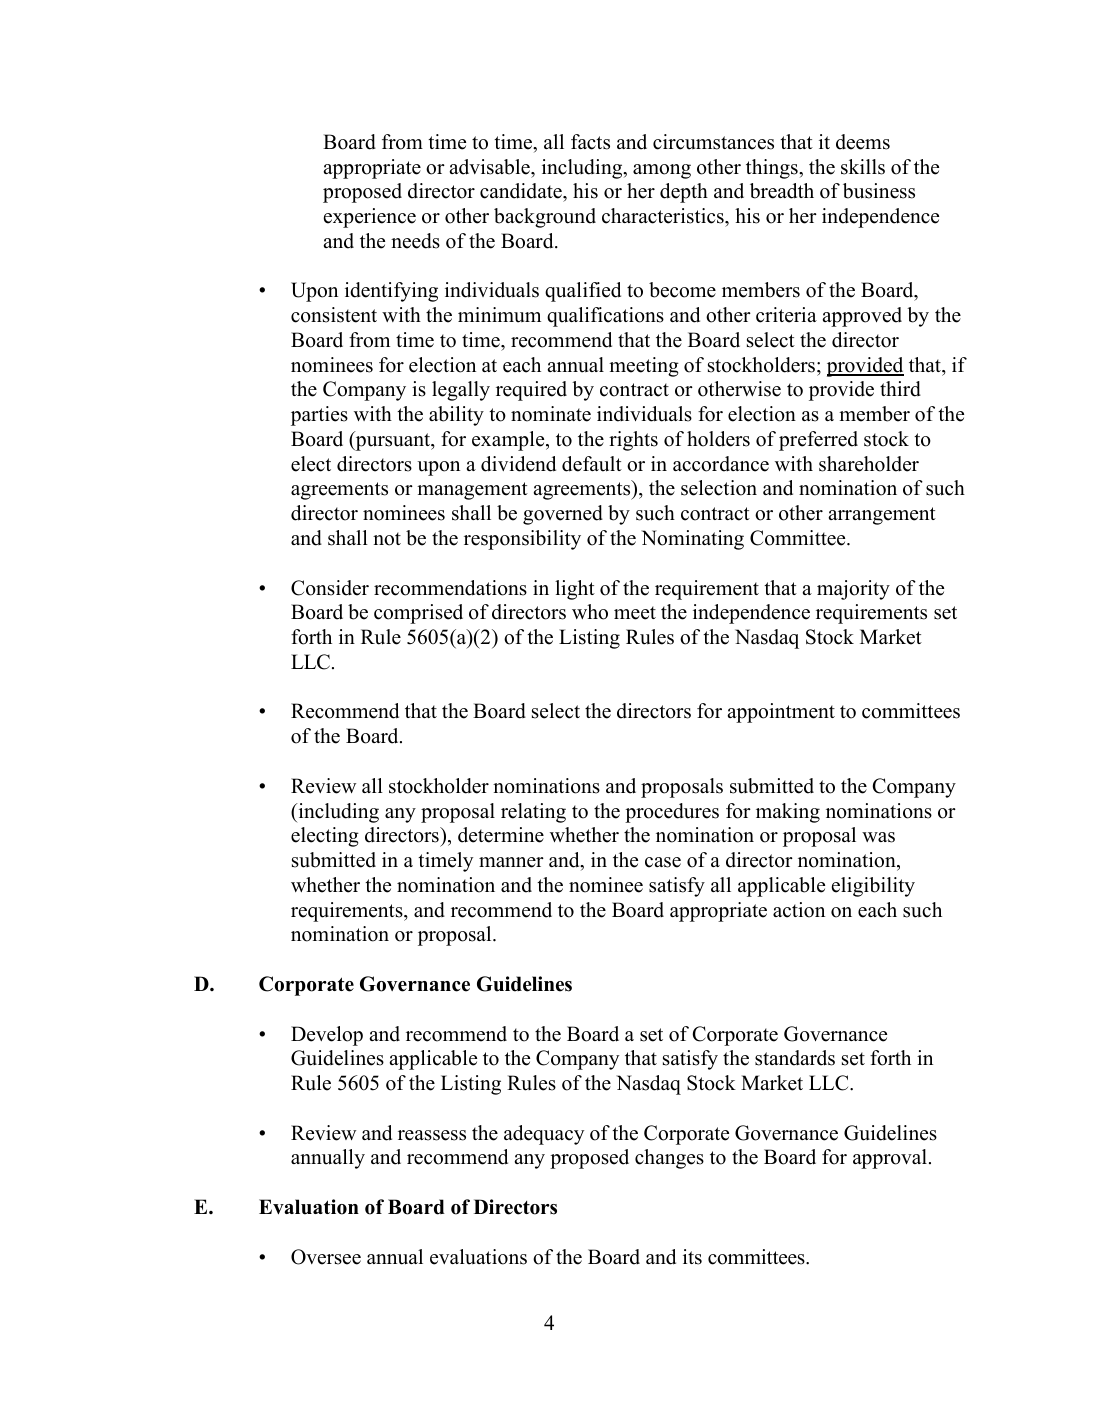  What do you see at coordinates (863, 167) in the screenshot?
I see `skills` at bounding box center [863, 167].
